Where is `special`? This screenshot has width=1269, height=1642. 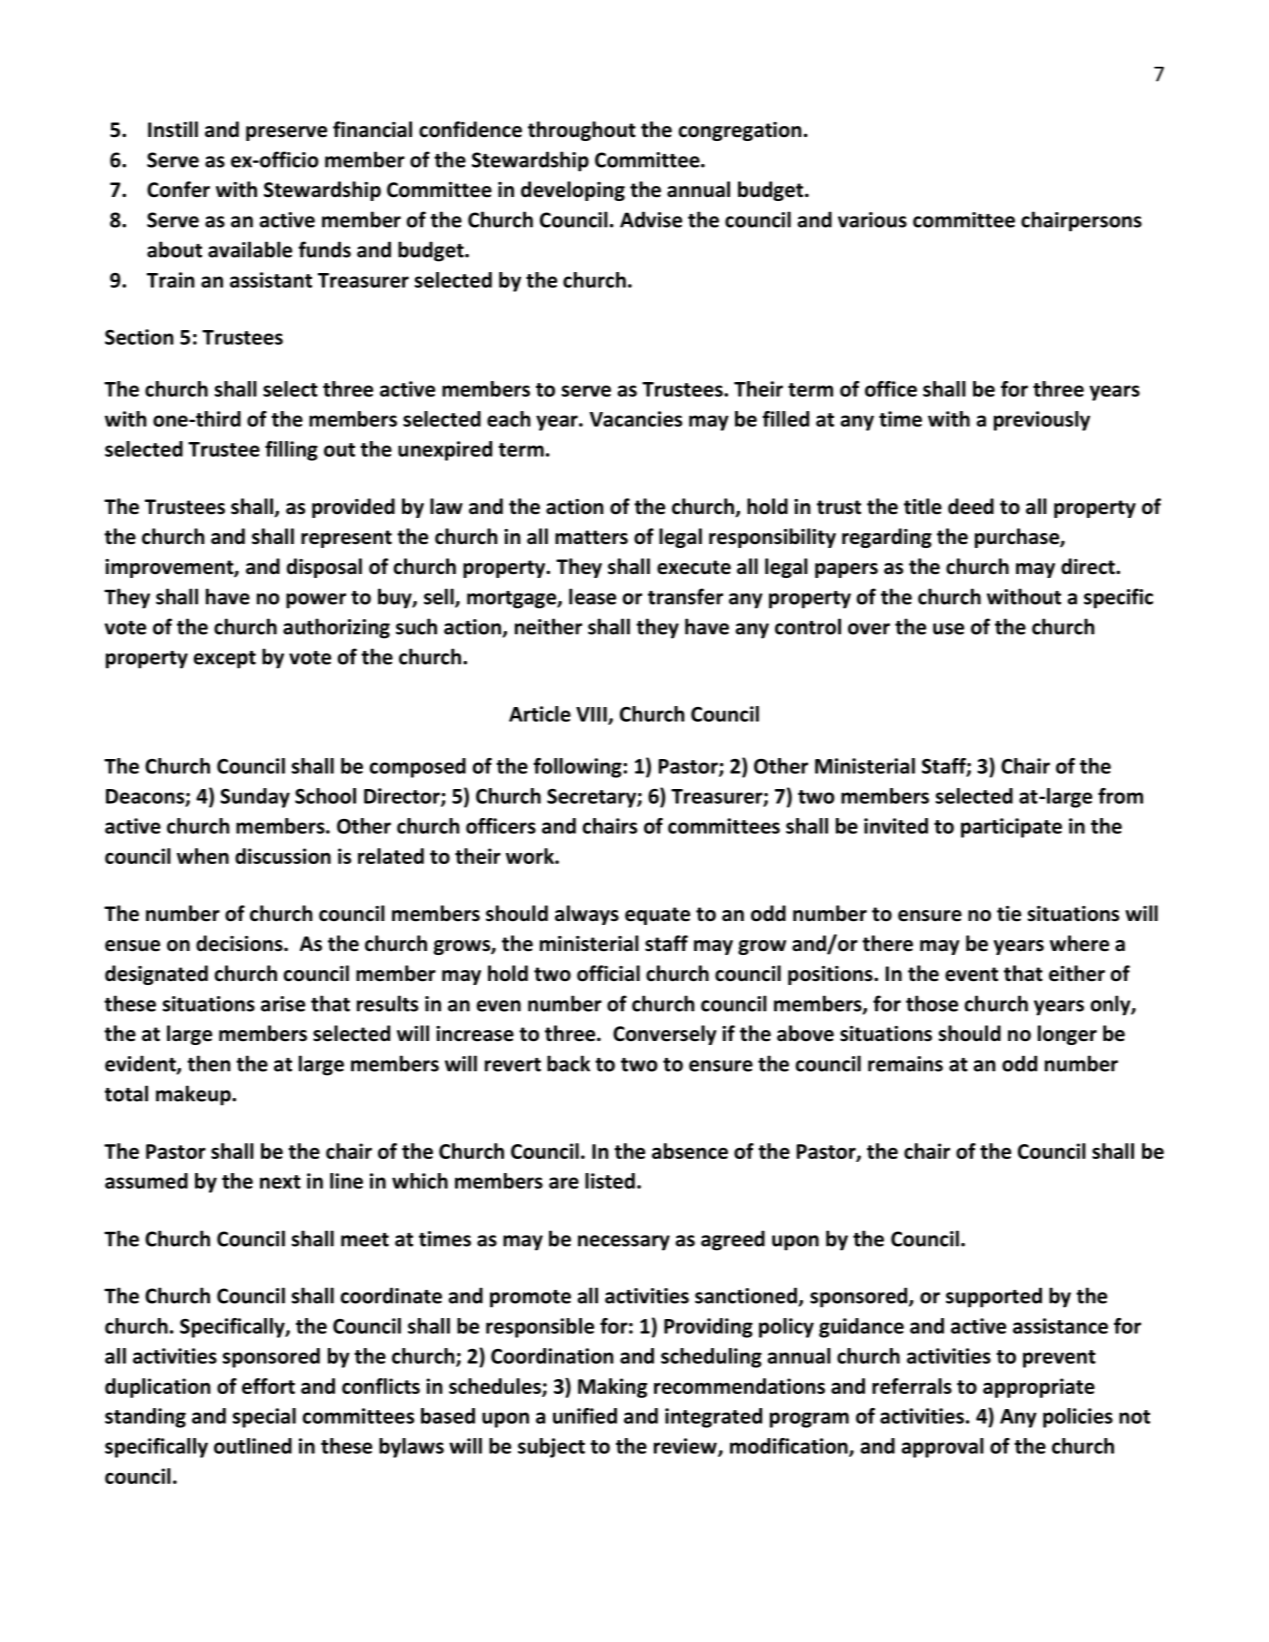 special is located at coordinates (264, 1418).
